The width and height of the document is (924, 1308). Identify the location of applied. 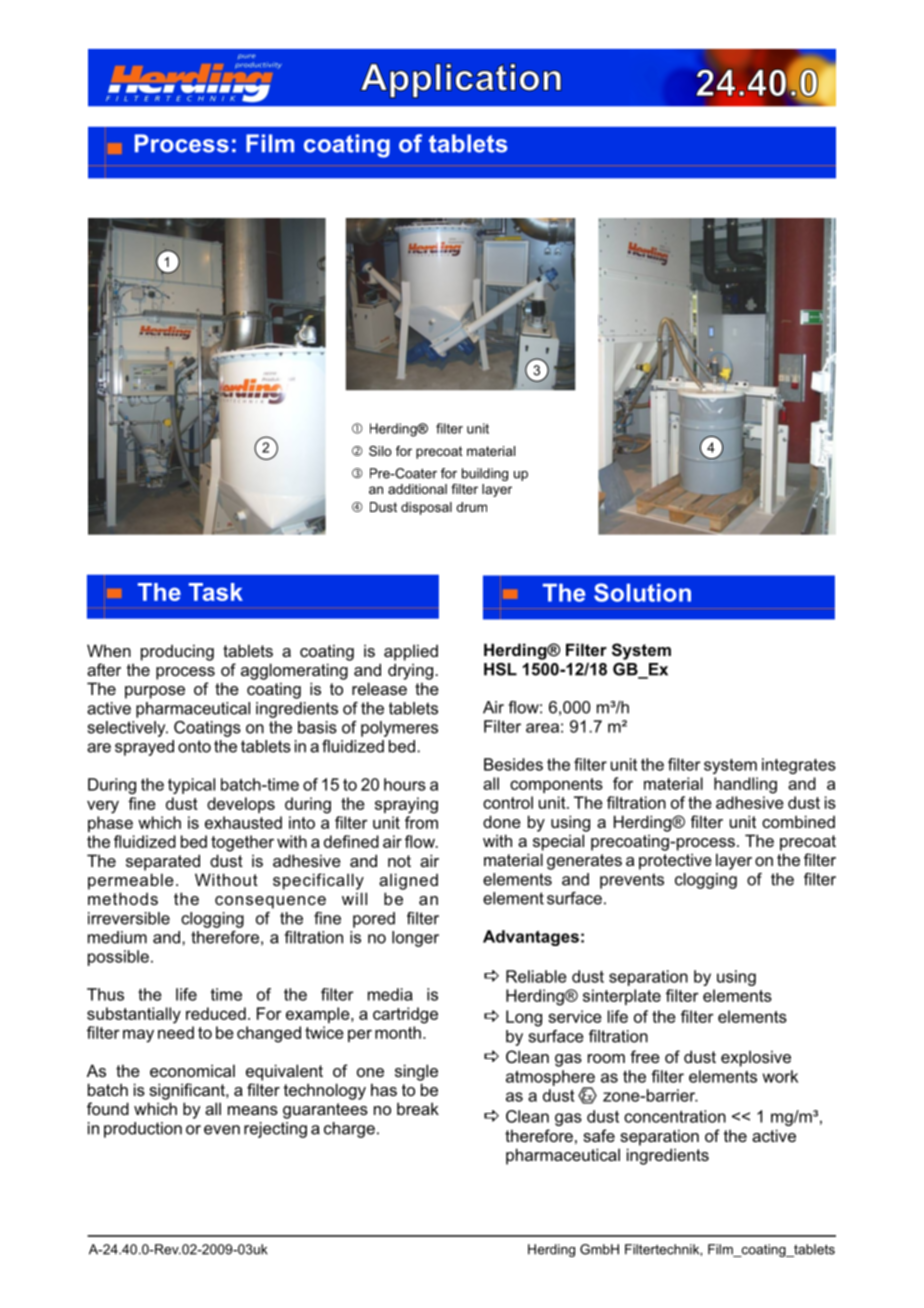
(411, 652).
